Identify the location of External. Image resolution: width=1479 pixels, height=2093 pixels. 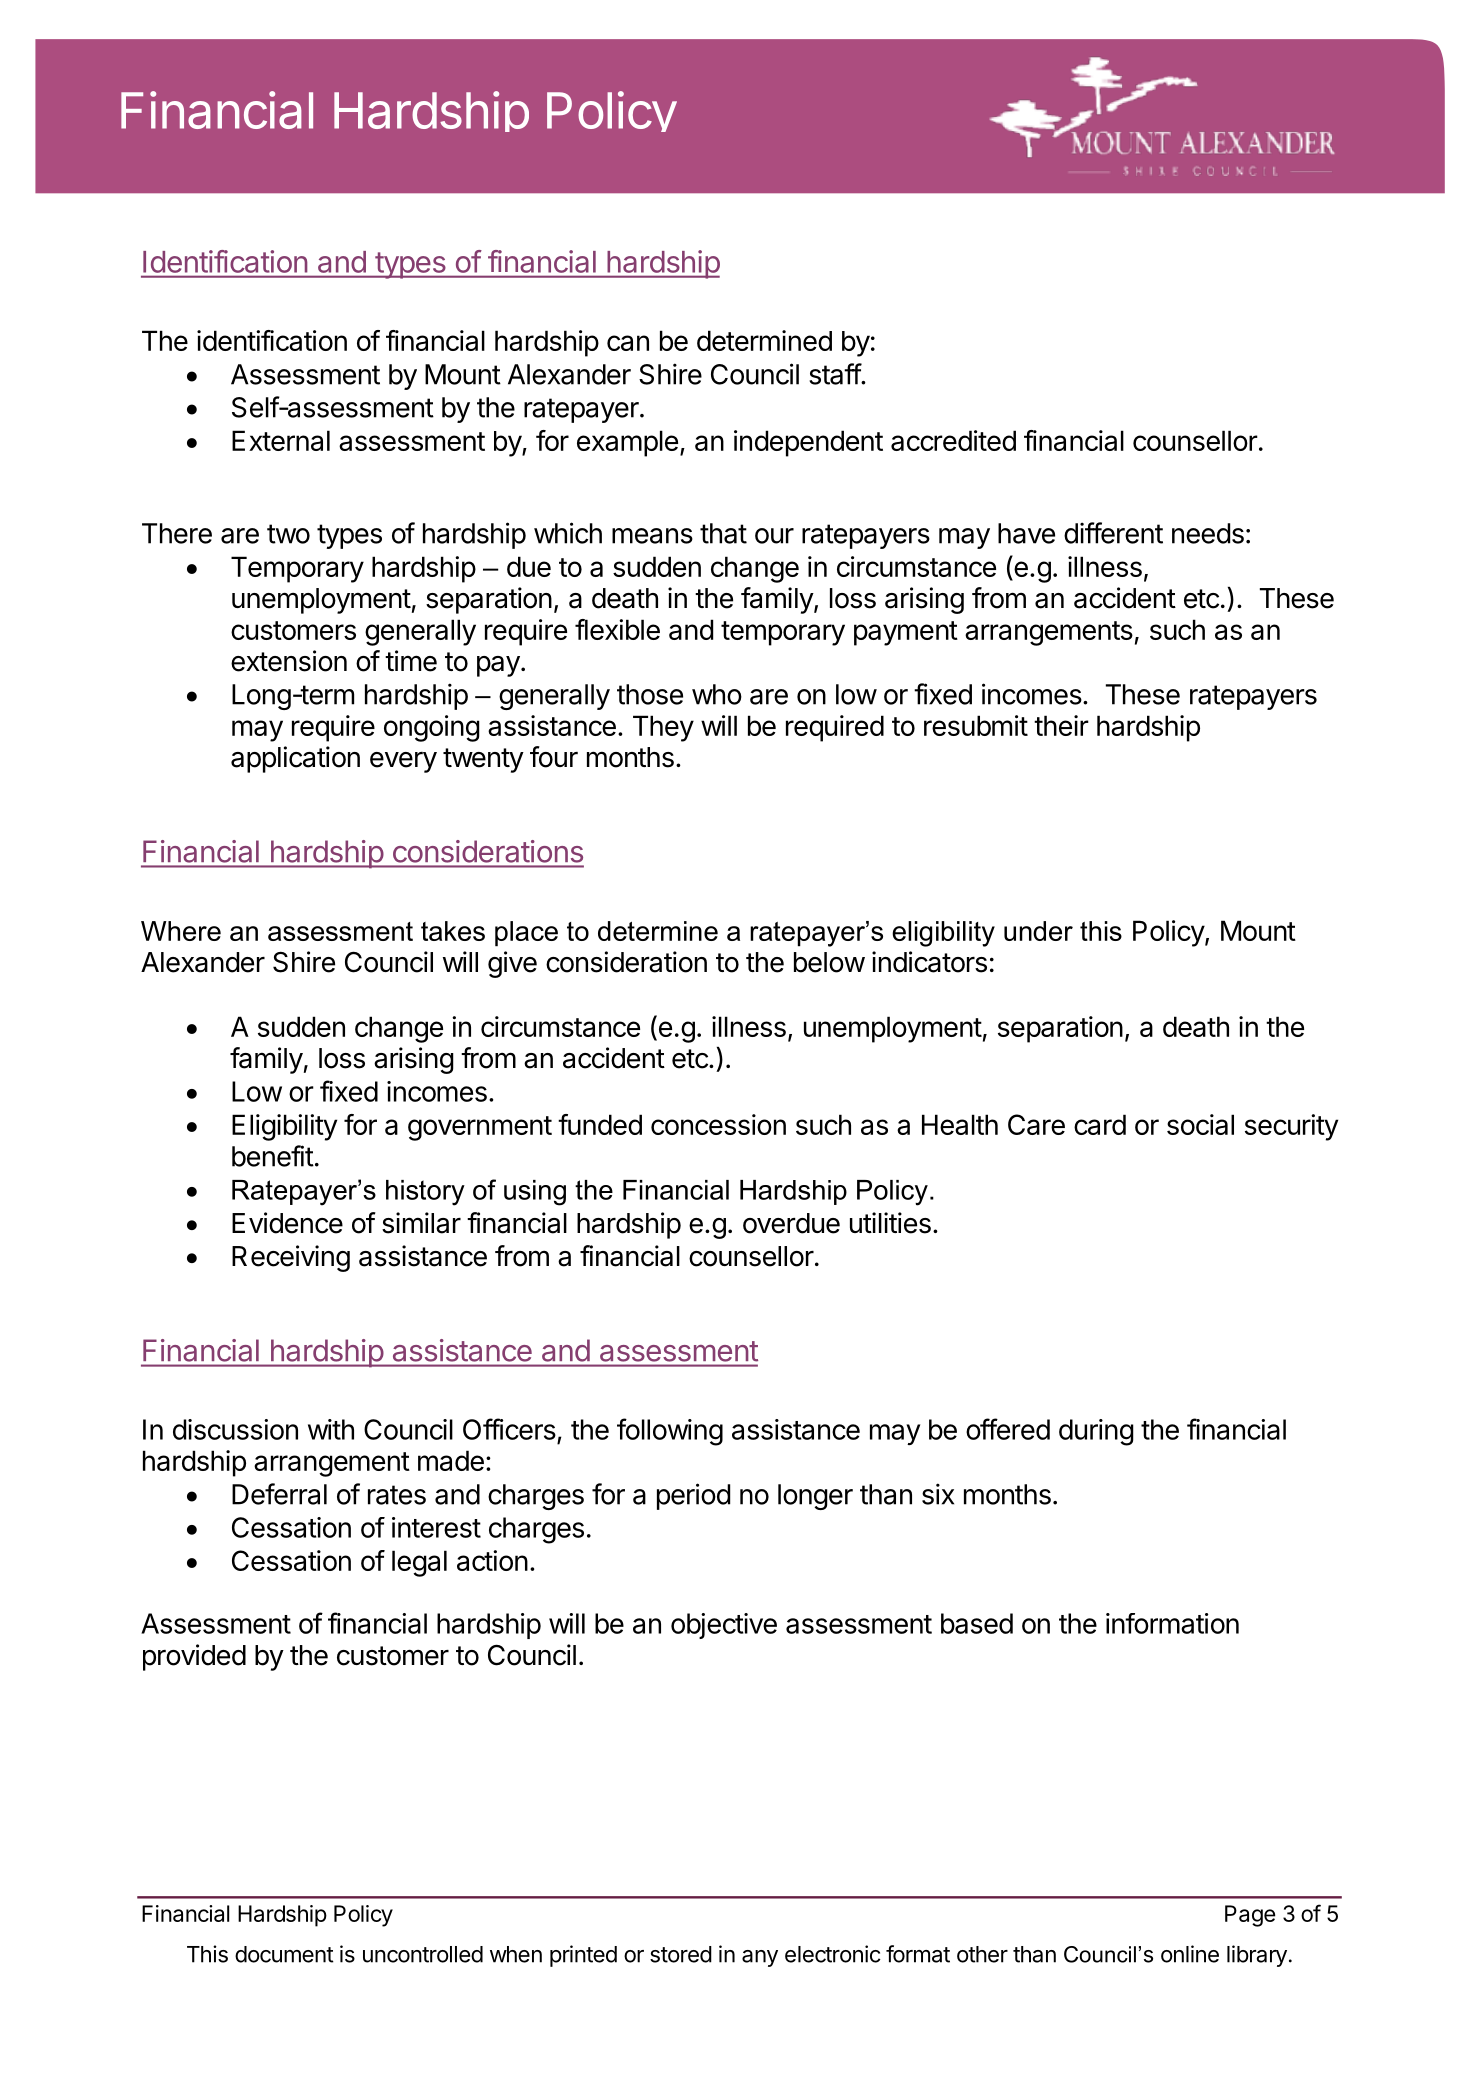
(281, 440).
